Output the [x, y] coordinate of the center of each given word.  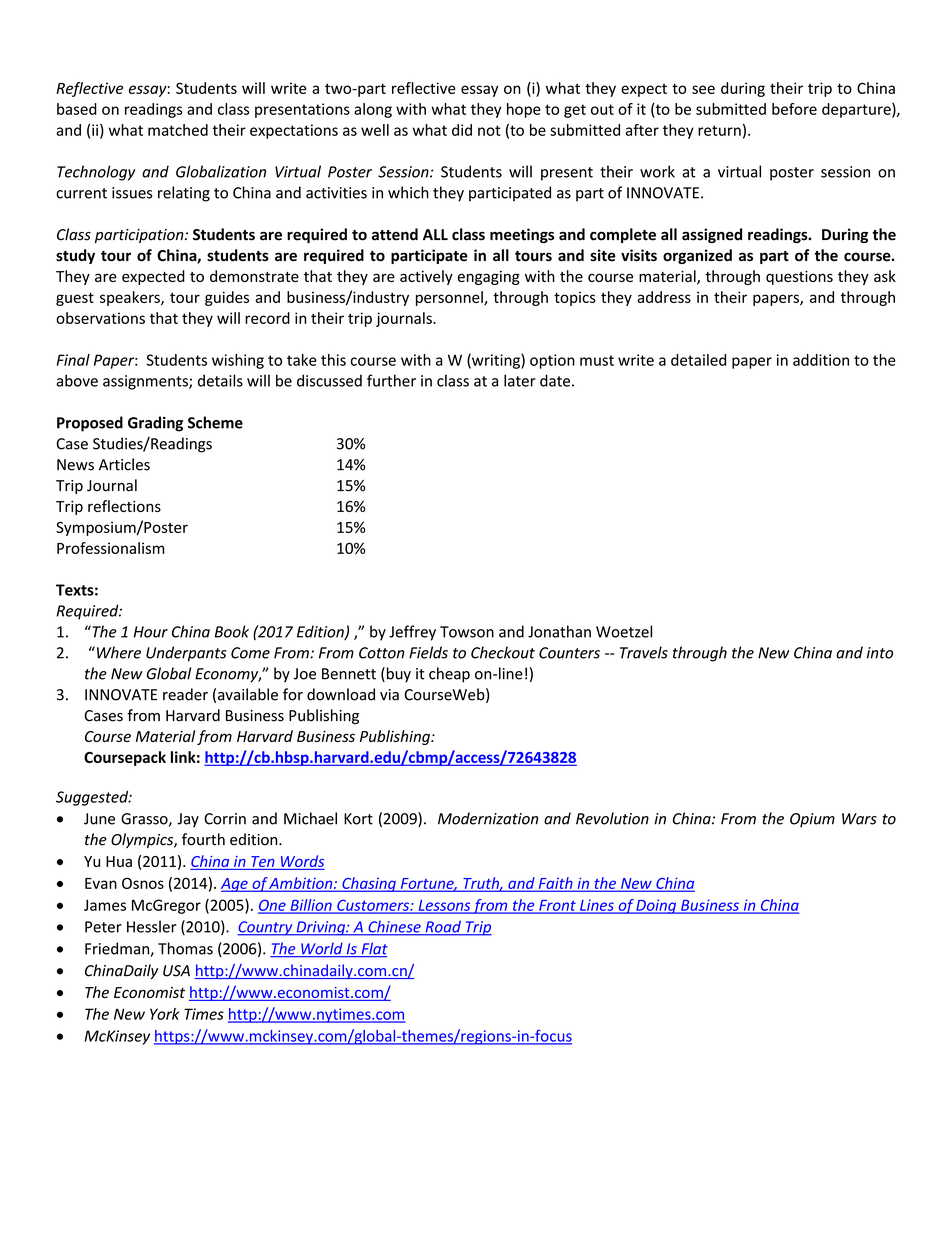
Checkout [503, 652]
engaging [489, 278]
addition [821, 360]
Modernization [488, 818]
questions [799, 278]
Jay [188, 820]
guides [227, 298]
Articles [124, 464]
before [794, 109]
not [489, 130]
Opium [812, 820]
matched [178, 130]
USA [176, 971]
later [520, 380]
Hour [151, 632]
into [880, 653]
